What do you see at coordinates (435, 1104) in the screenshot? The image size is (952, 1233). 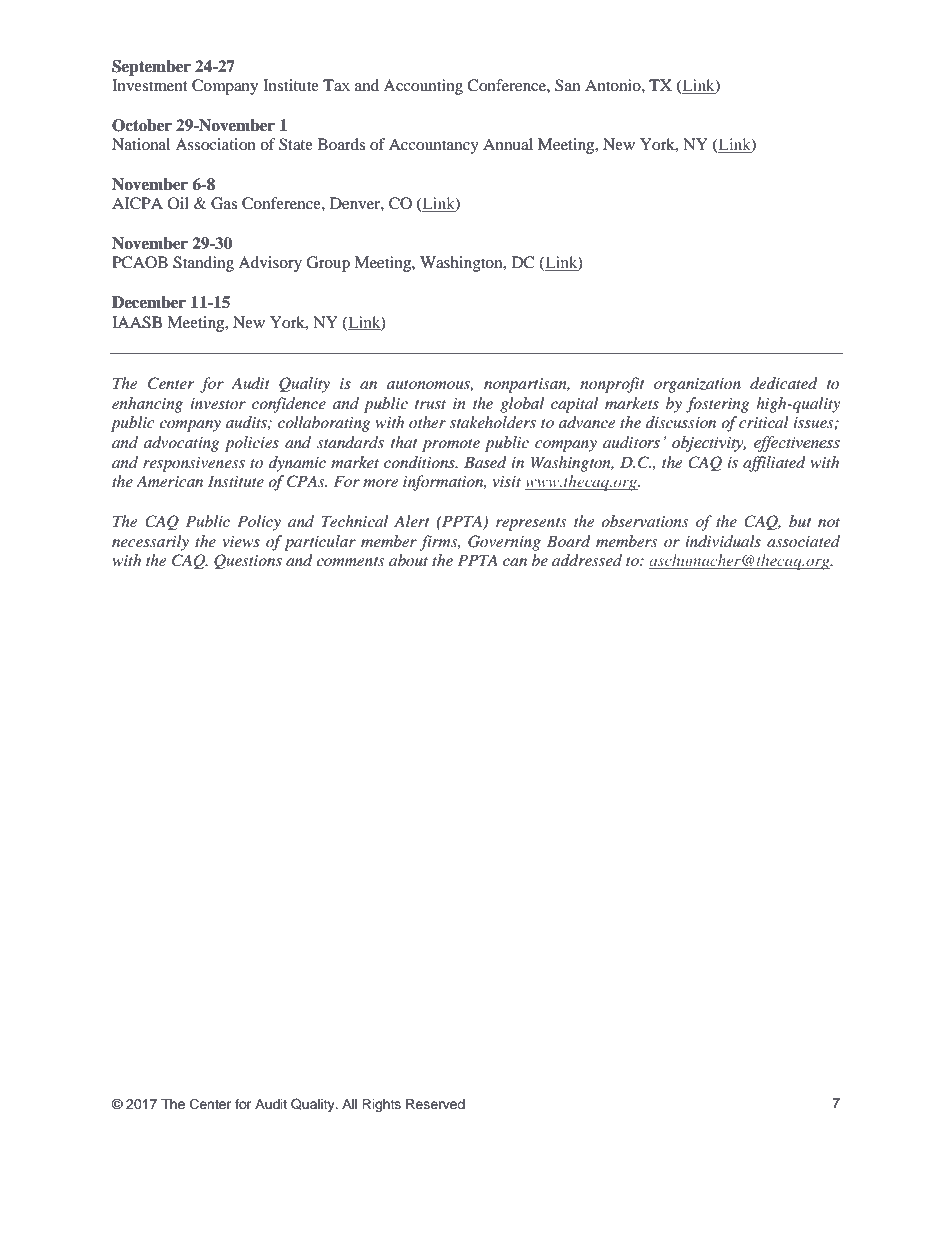 I see `Reserved` at bounding box center [435, 1104].
